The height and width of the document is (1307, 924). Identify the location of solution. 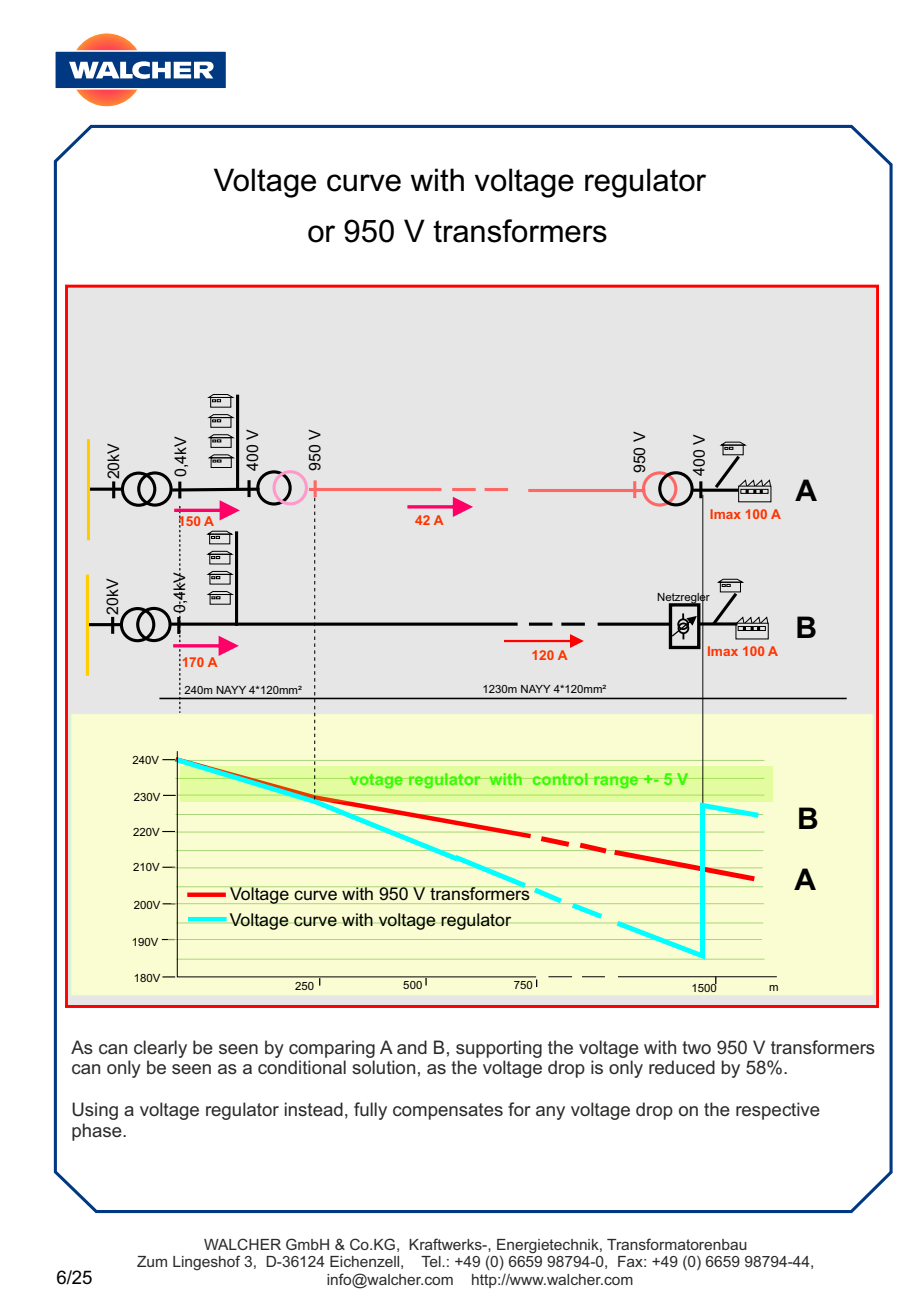
(383, 1067).
